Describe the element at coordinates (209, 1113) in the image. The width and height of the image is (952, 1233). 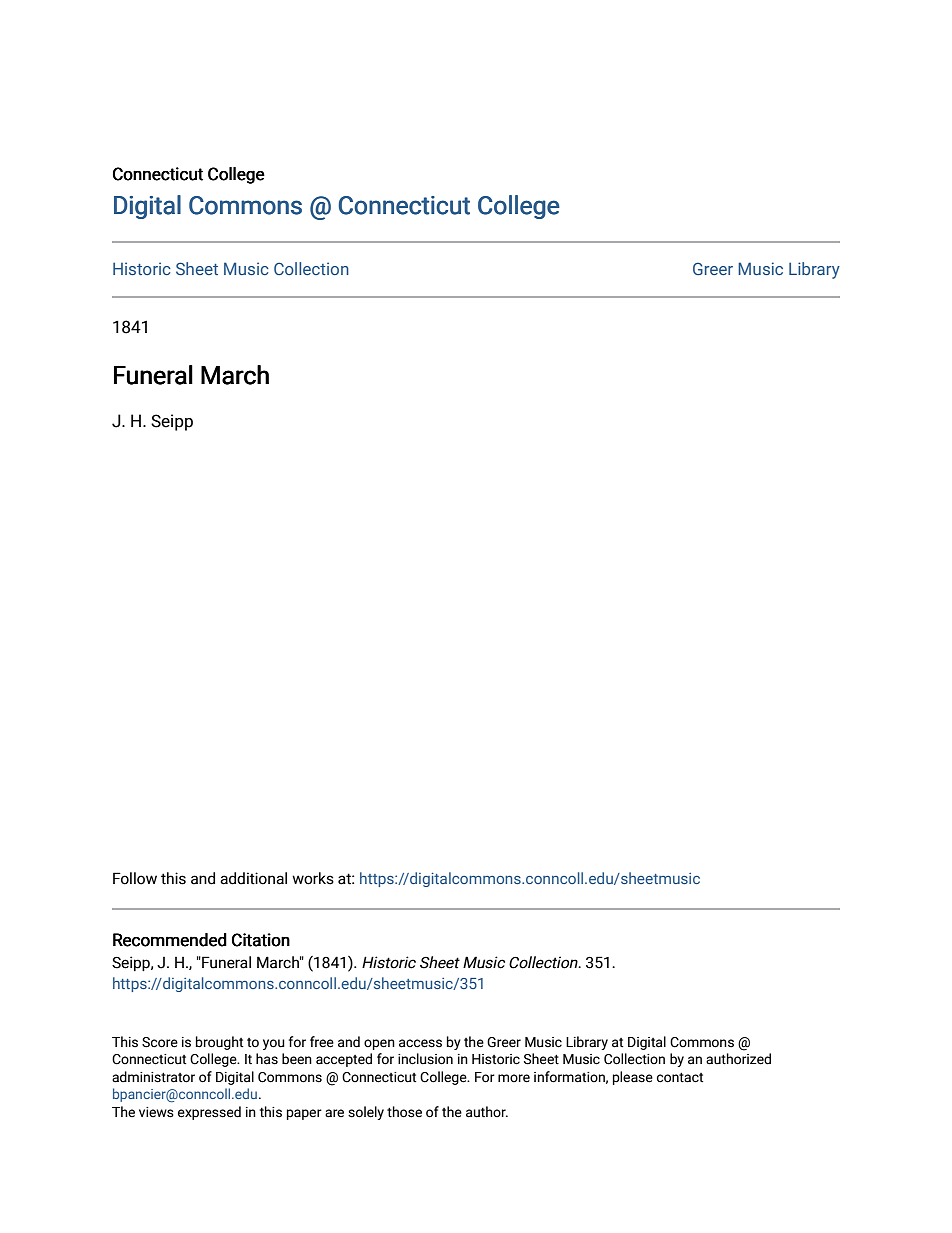
I see `expressed` at that location.
